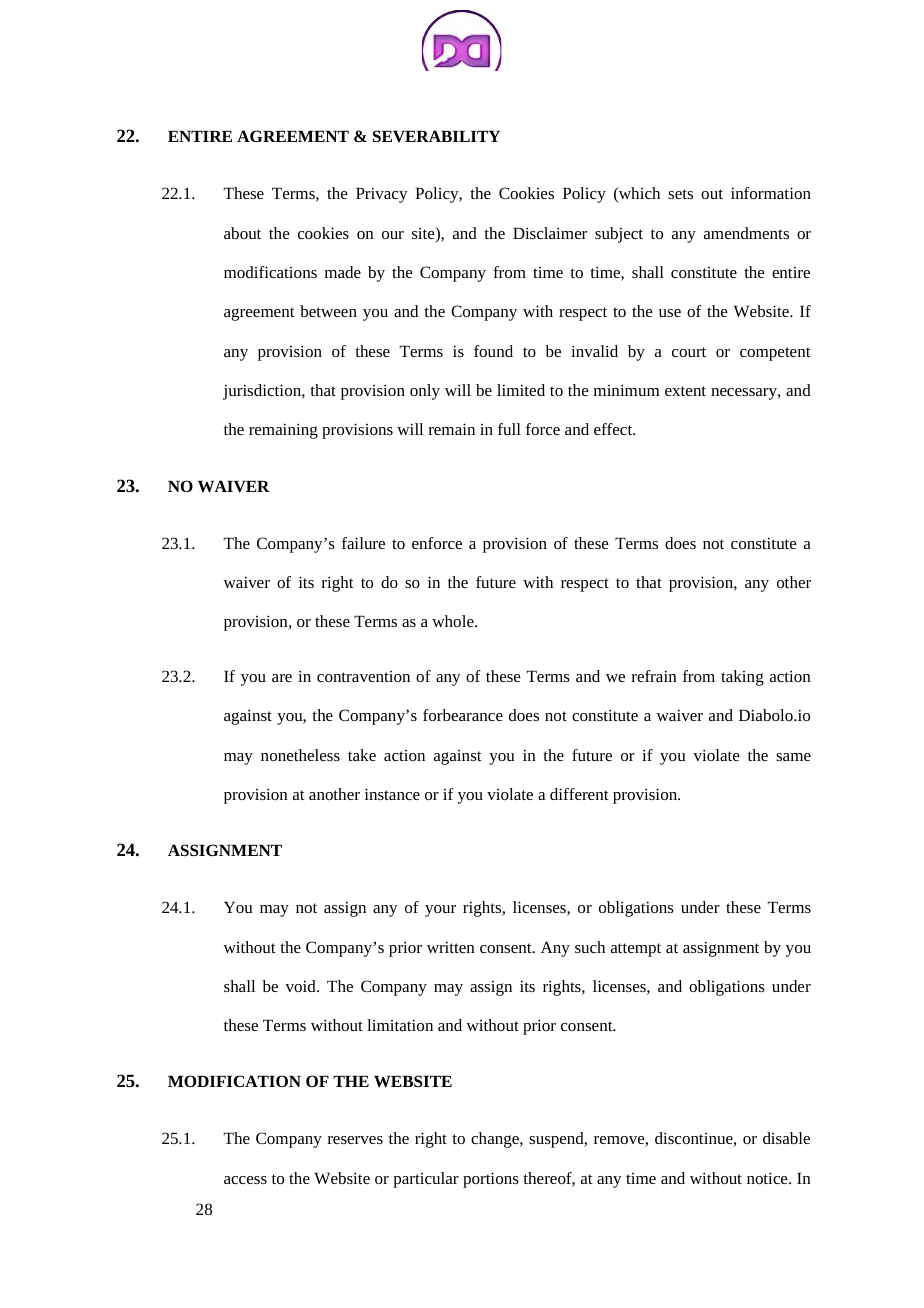  Describe the element at coordinates (282, 678) in the screenshot. I see `are` at that location.
